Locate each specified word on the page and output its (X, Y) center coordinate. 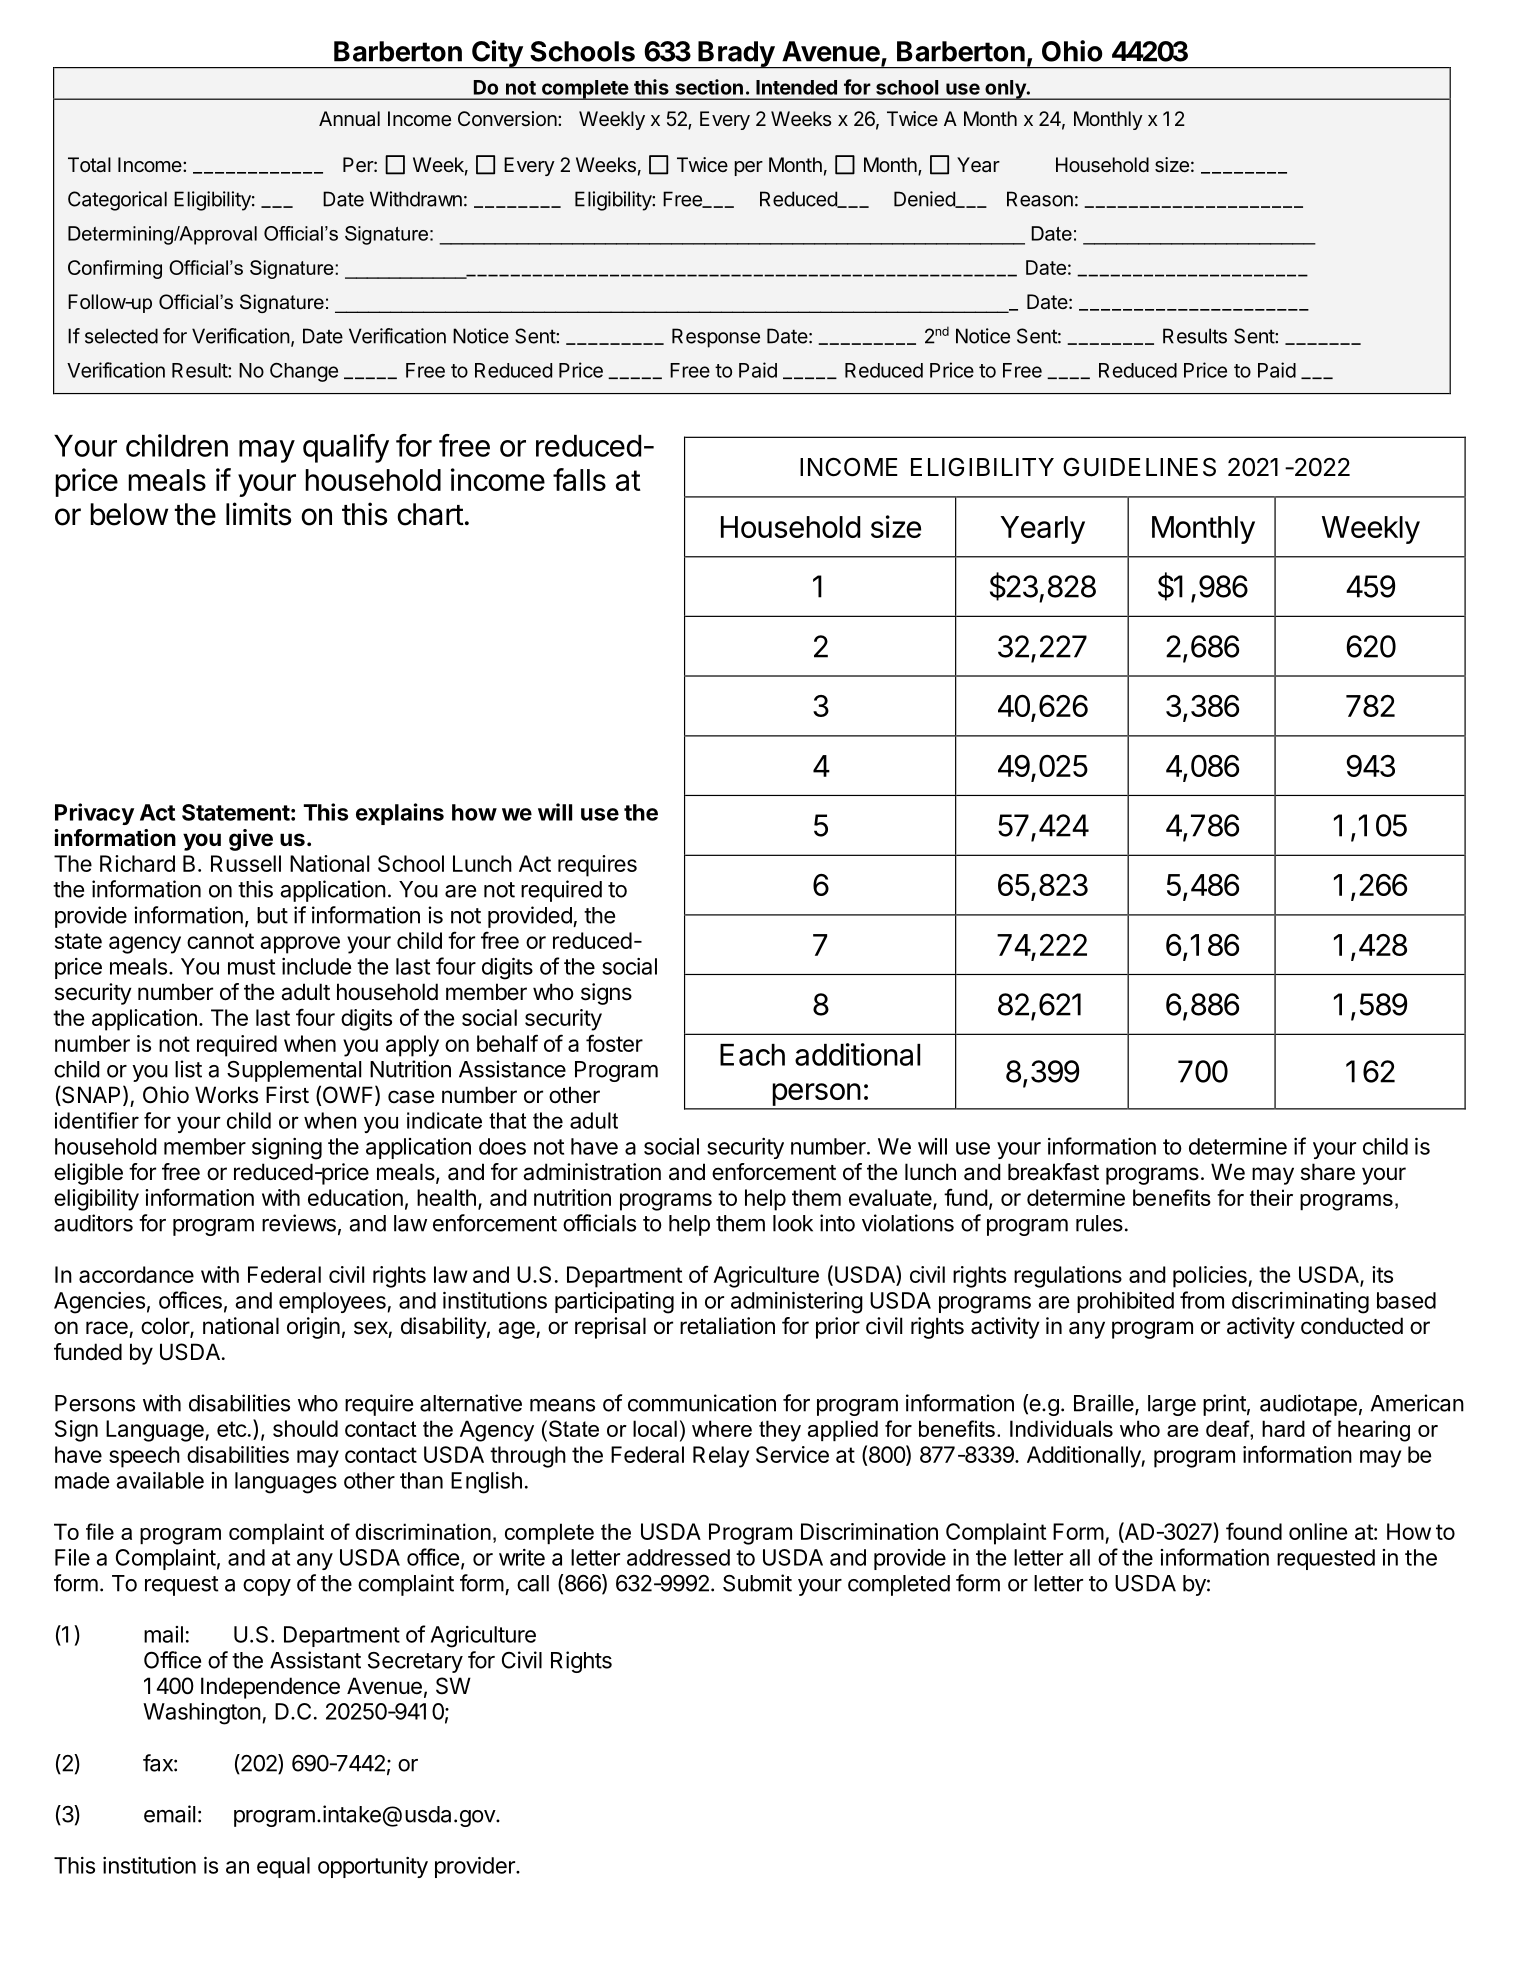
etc (231, 1429)
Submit (757, 1583)
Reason (1040, 199)
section (709, 87)
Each (752, 1055)
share (1328, 1172)
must (251, 967)
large (1172, 1405)
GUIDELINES (1139, 467)
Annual (349, 118)
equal (283, 1867)
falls (579, 479)
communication (702, 1403)
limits (258, 514)
